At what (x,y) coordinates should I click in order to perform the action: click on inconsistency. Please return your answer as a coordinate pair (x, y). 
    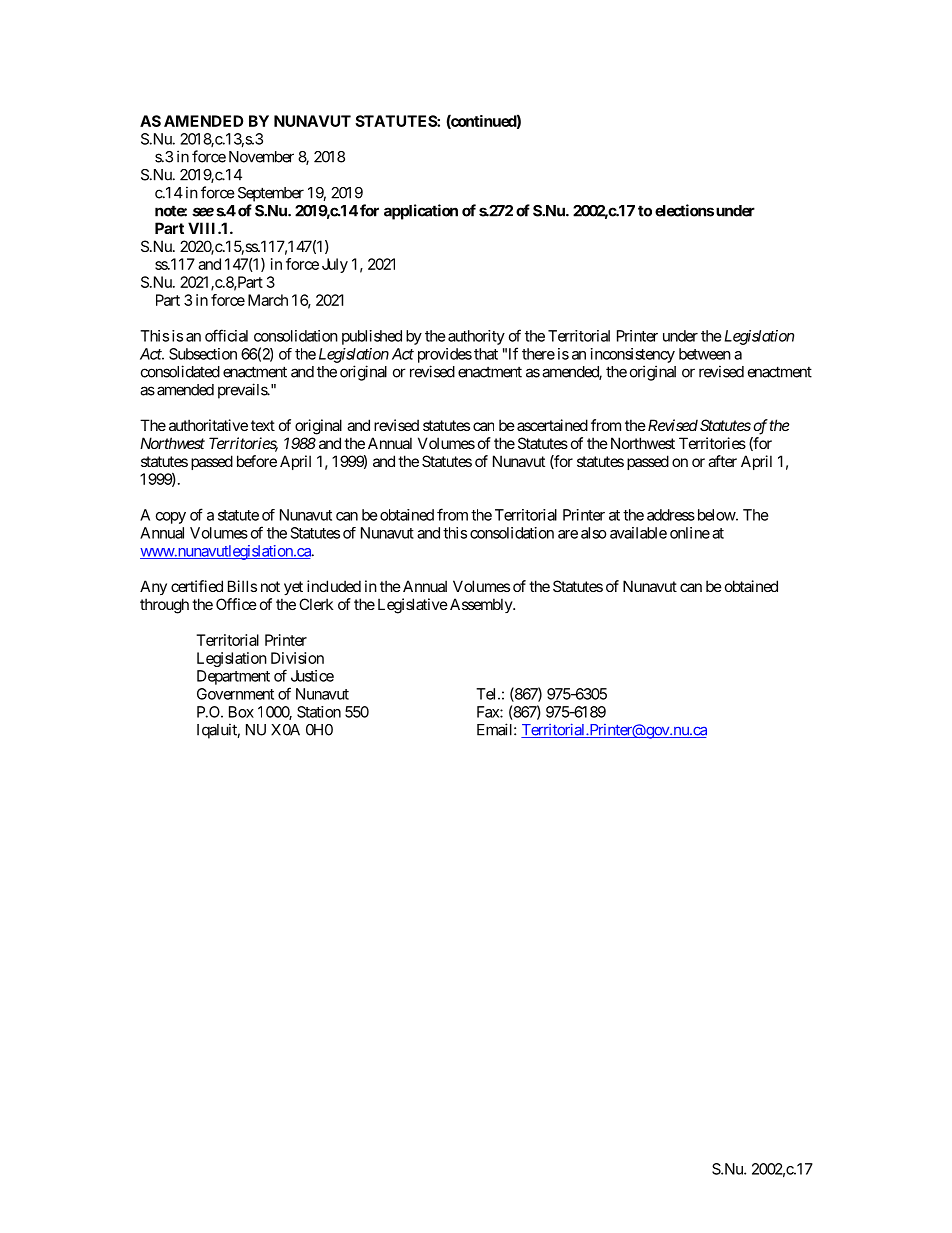
    Looking at the image, I should click on (633, 355).
